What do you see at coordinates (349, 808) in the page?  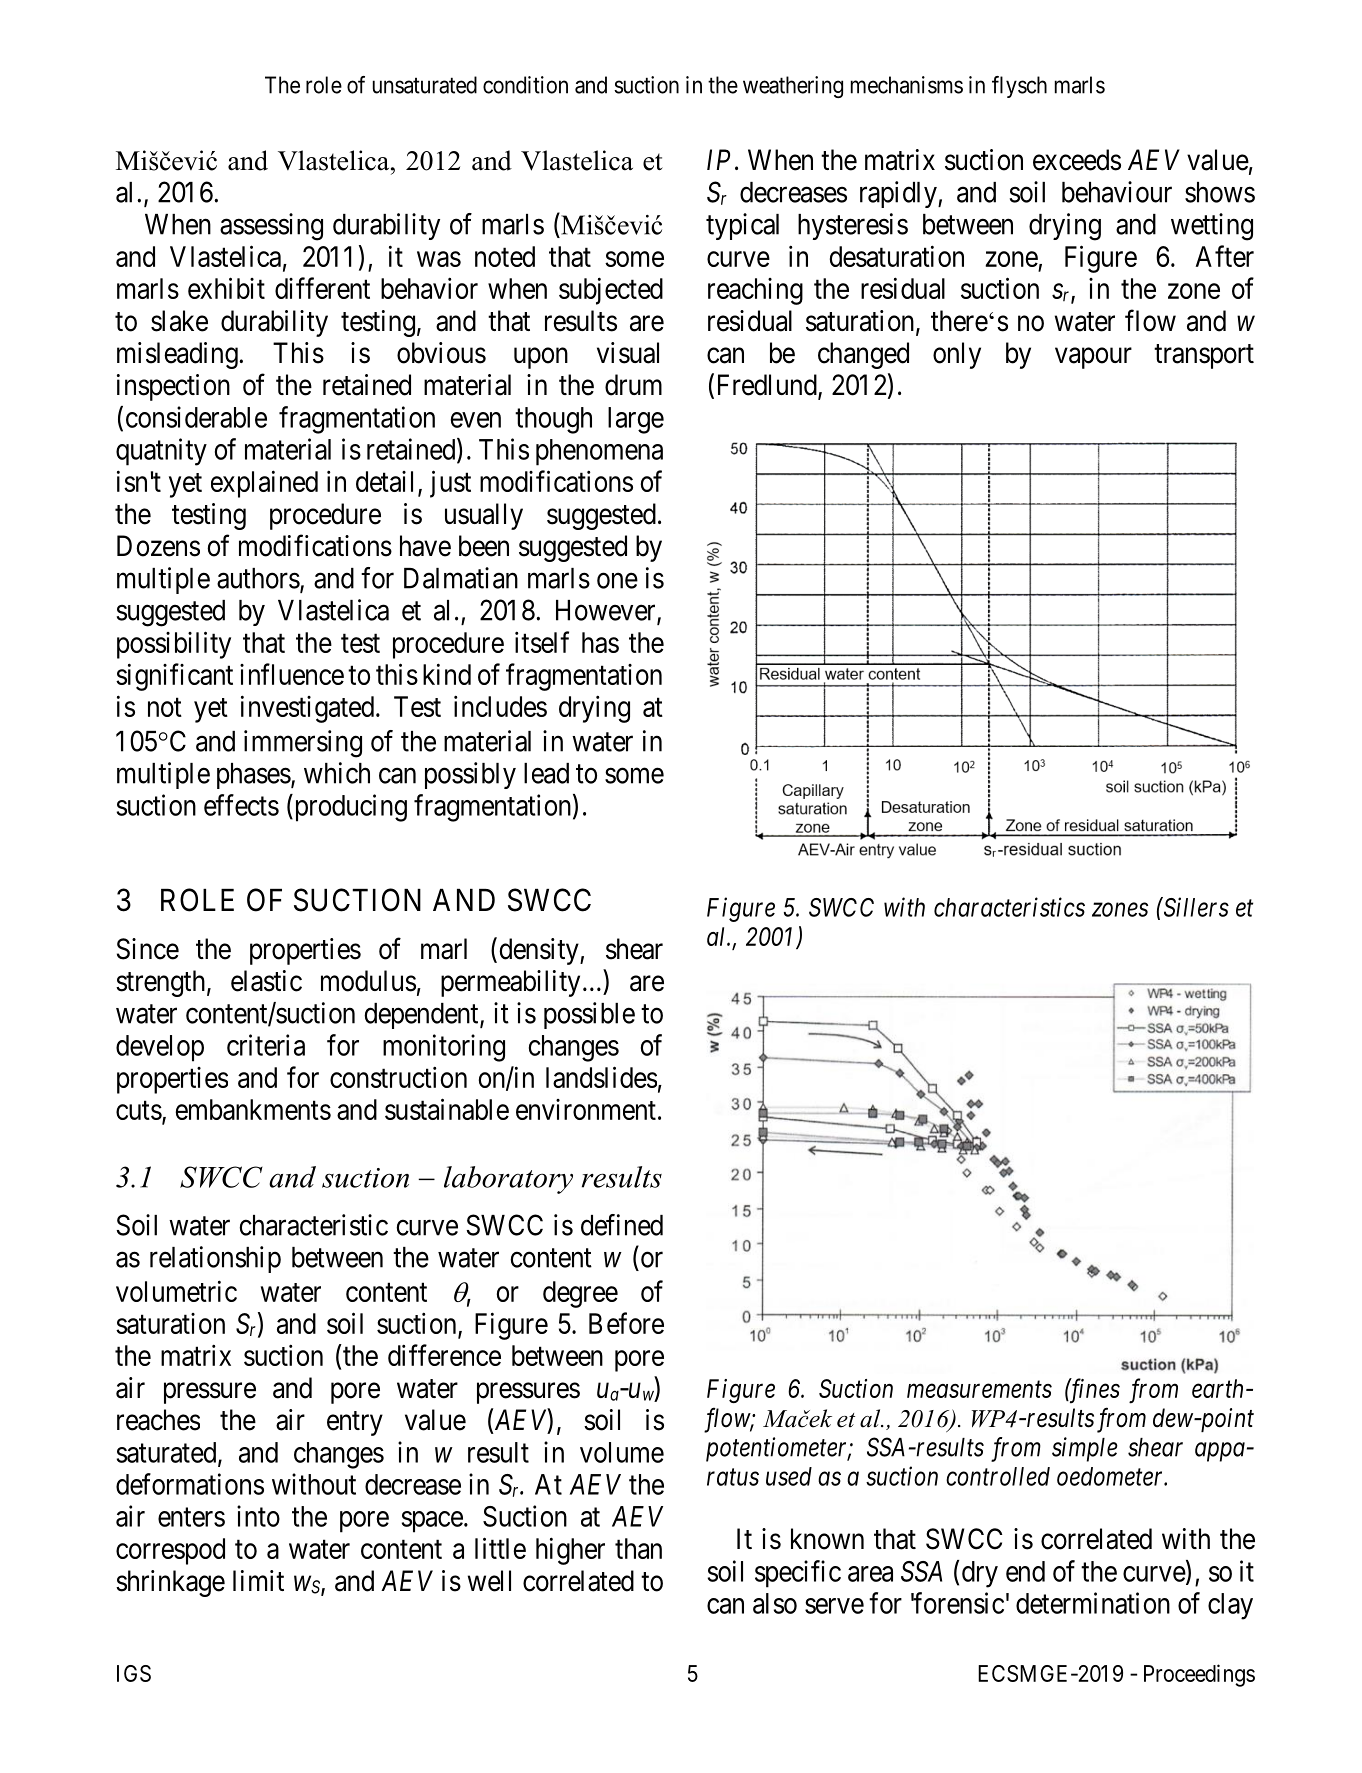 I see `producing` at bounding box center [349, 808].
